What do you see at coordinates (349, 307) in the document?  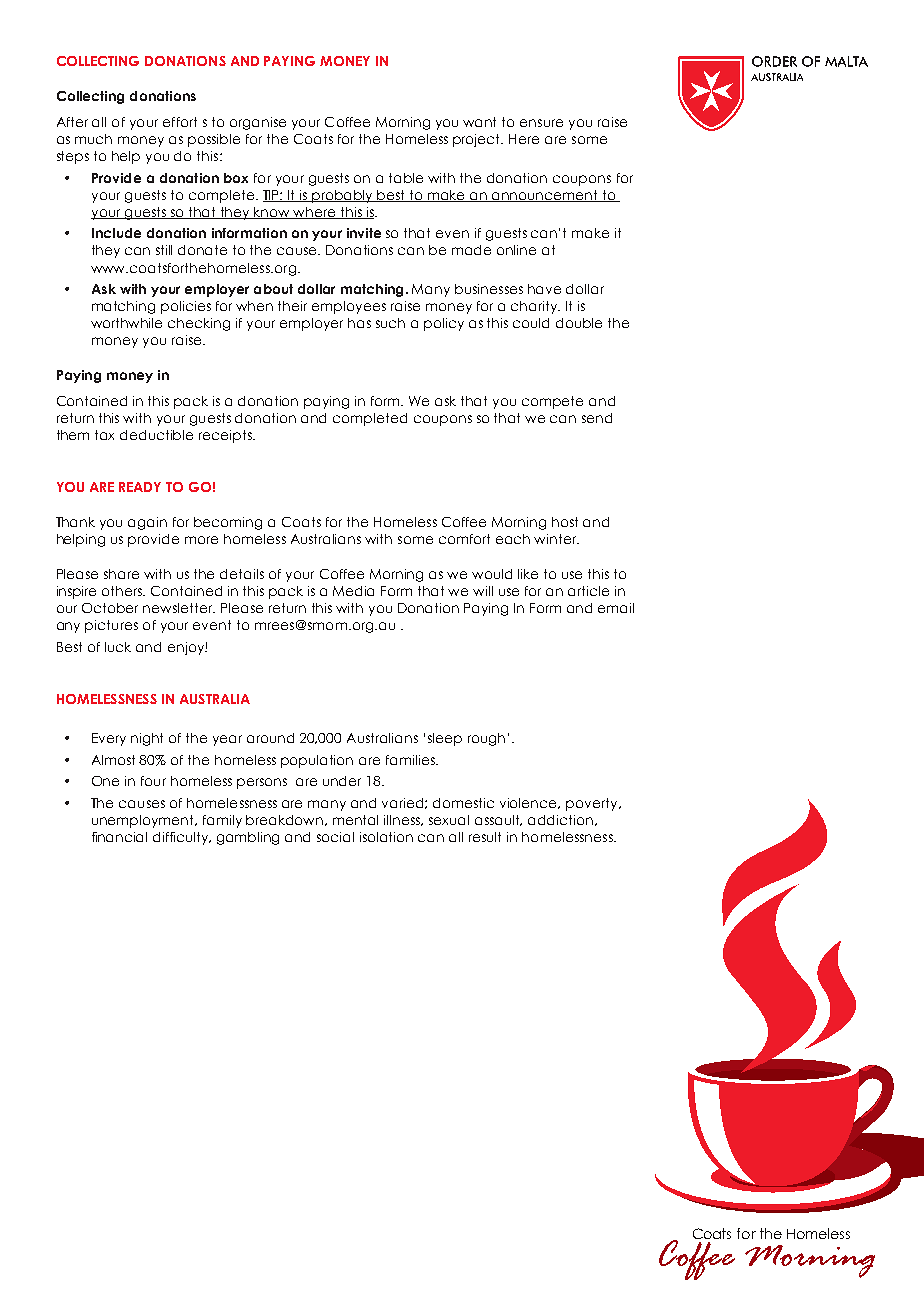 I see `employees` at bounding box center [349, 307].
